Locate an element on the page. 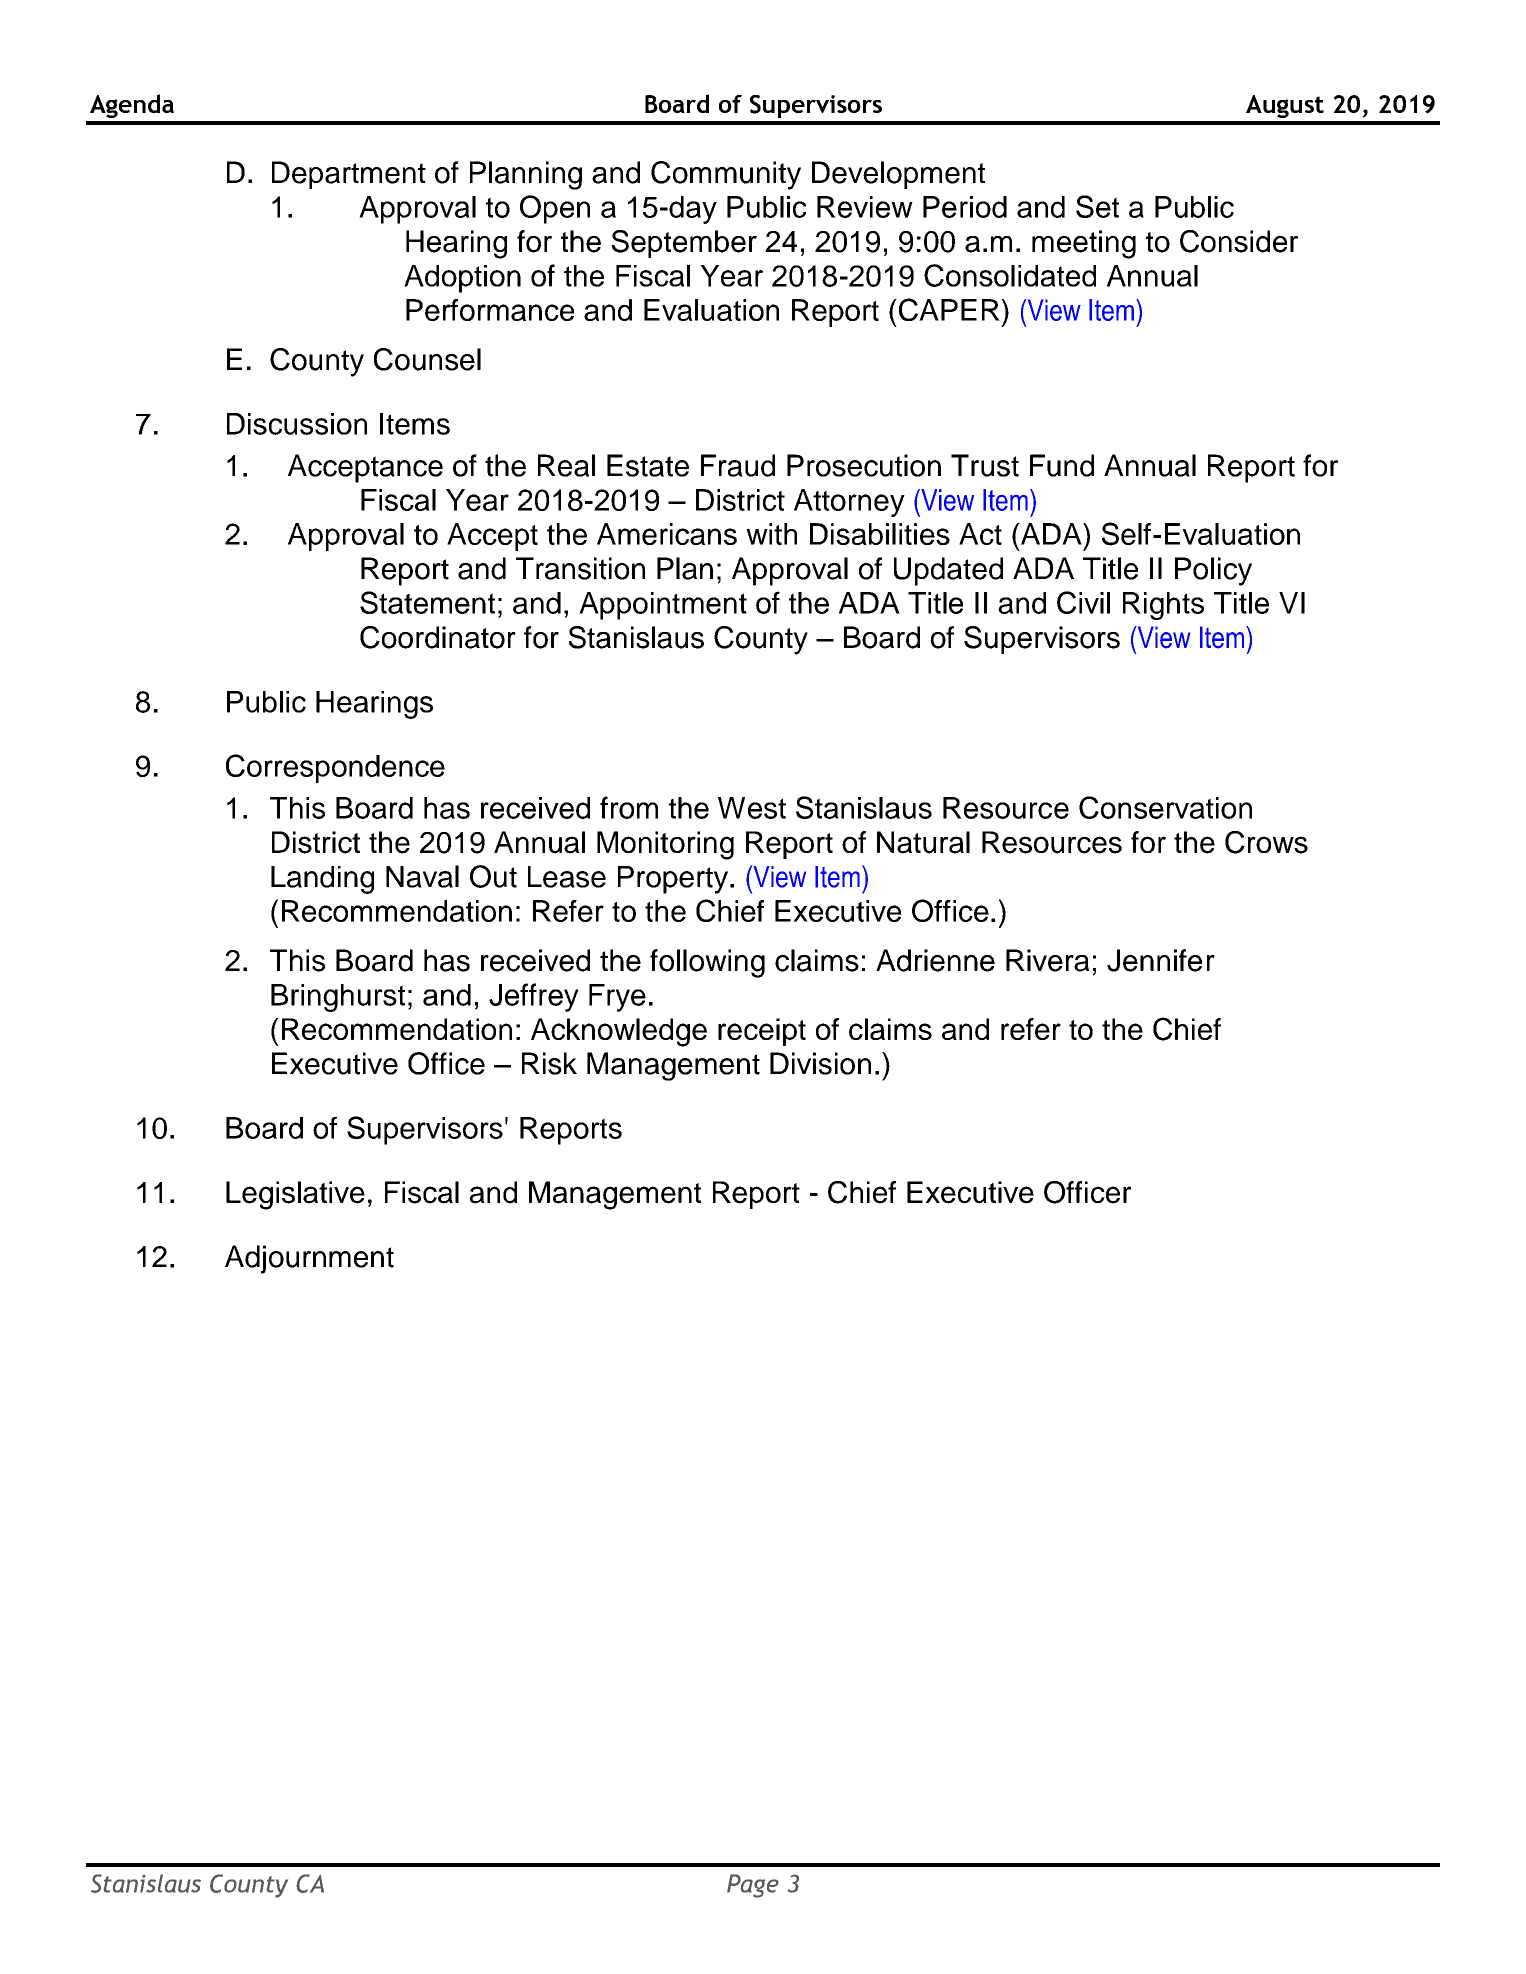 This page has height=1974, width=1526. receipt is located at coordinates (762, 1032).
